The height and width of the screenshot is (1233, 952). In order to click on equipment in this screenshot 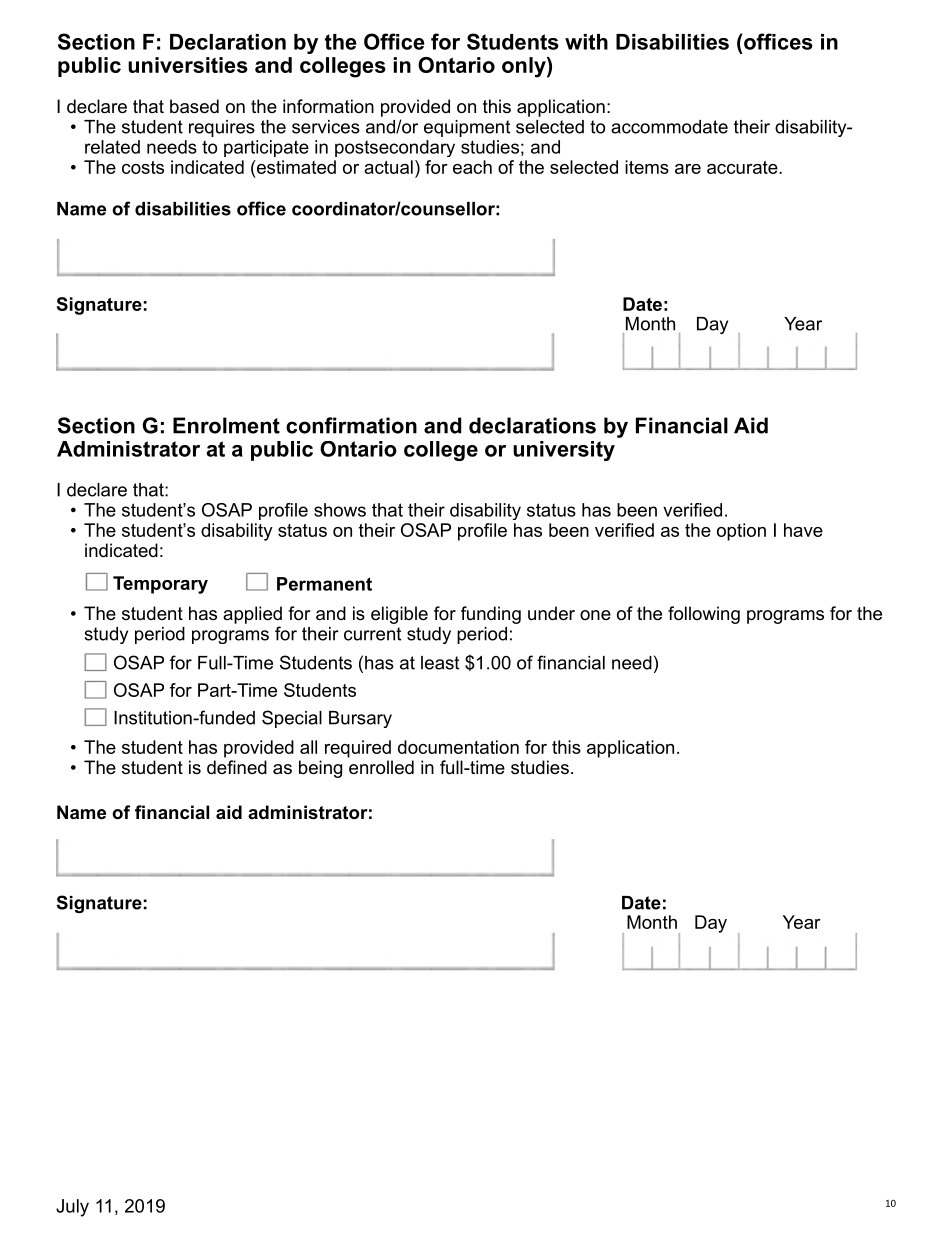, I will do `click(467, 128)`.
